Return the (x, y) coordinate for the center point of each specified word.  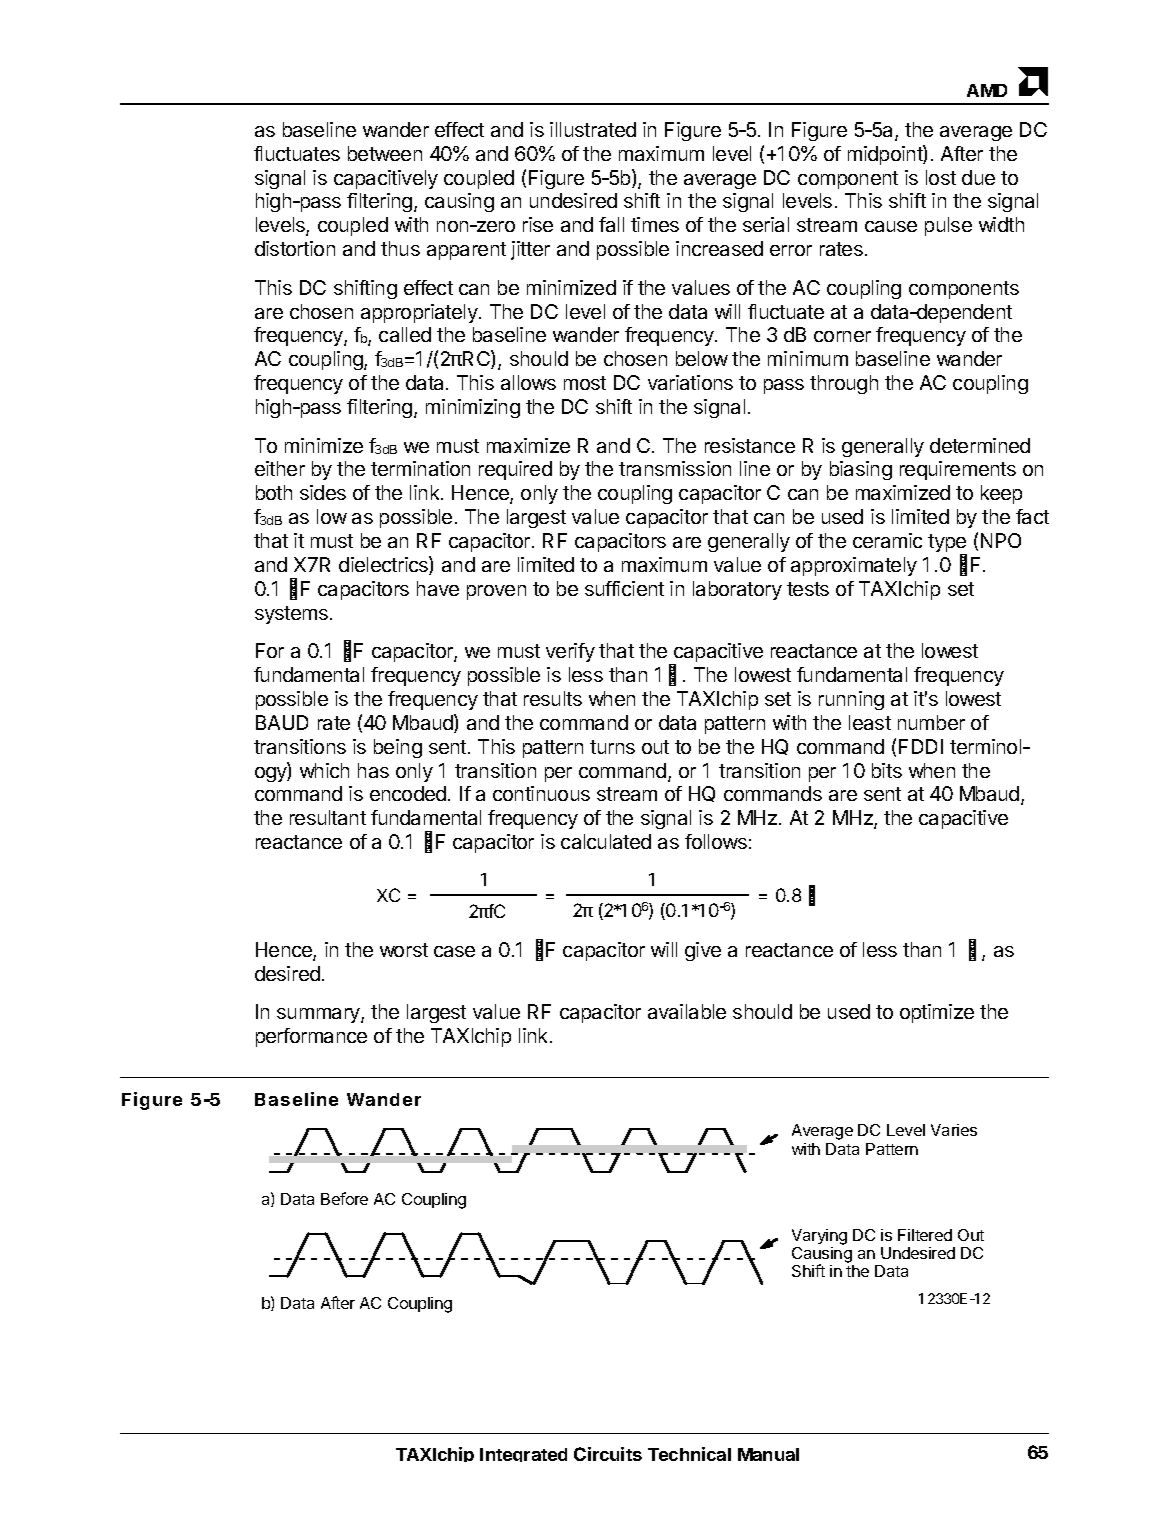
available (687, 1011)
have (438, 588)
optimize (937, 1013)
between (385, 153)
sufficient (624, 588)
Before (344, 1198)
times (655, 224)
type (947, 544)
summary (319, 1015)
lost (941, 177)
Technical (689, 1454)
